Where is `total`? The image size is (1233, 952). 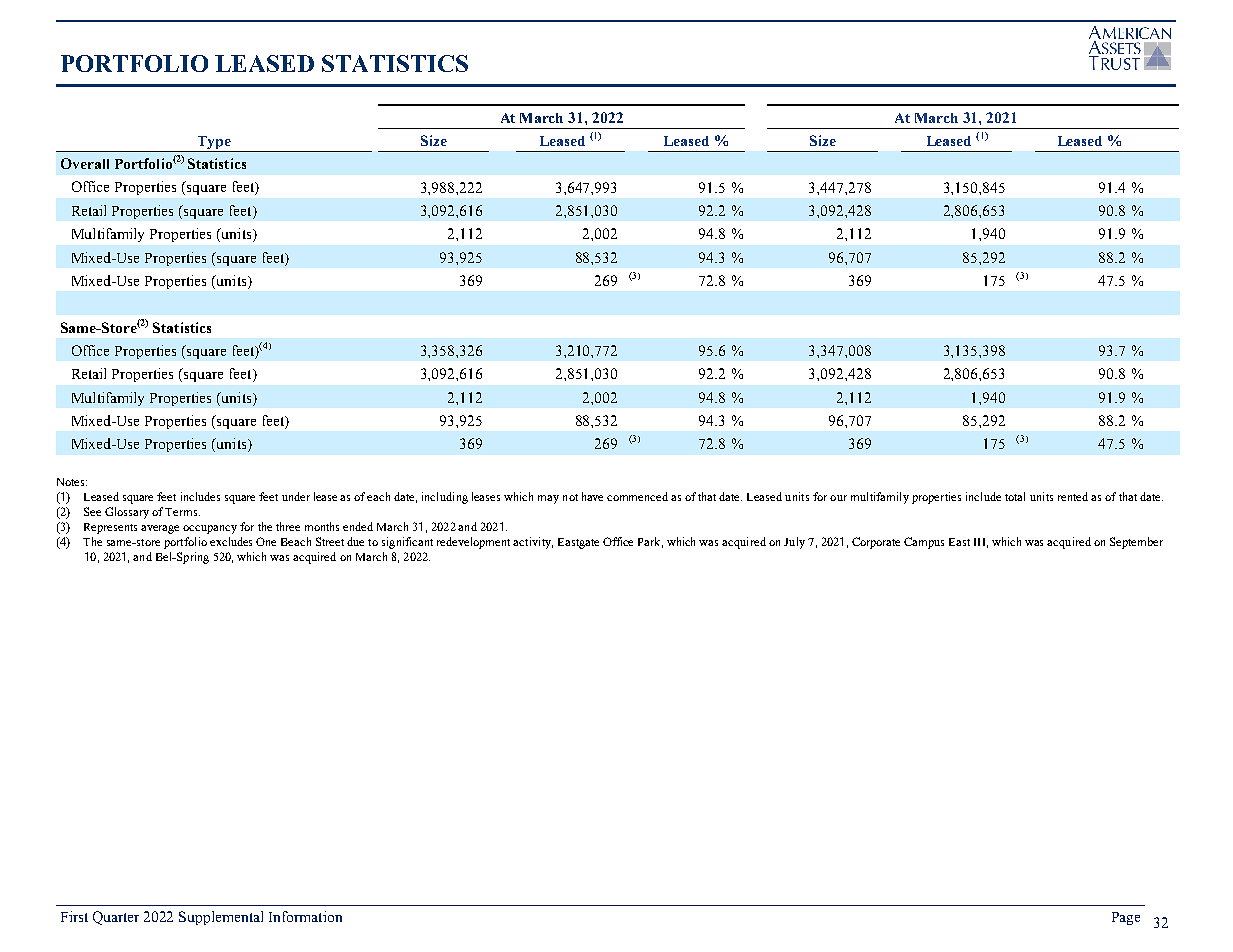 total is located at coordinates (1015, 496).
